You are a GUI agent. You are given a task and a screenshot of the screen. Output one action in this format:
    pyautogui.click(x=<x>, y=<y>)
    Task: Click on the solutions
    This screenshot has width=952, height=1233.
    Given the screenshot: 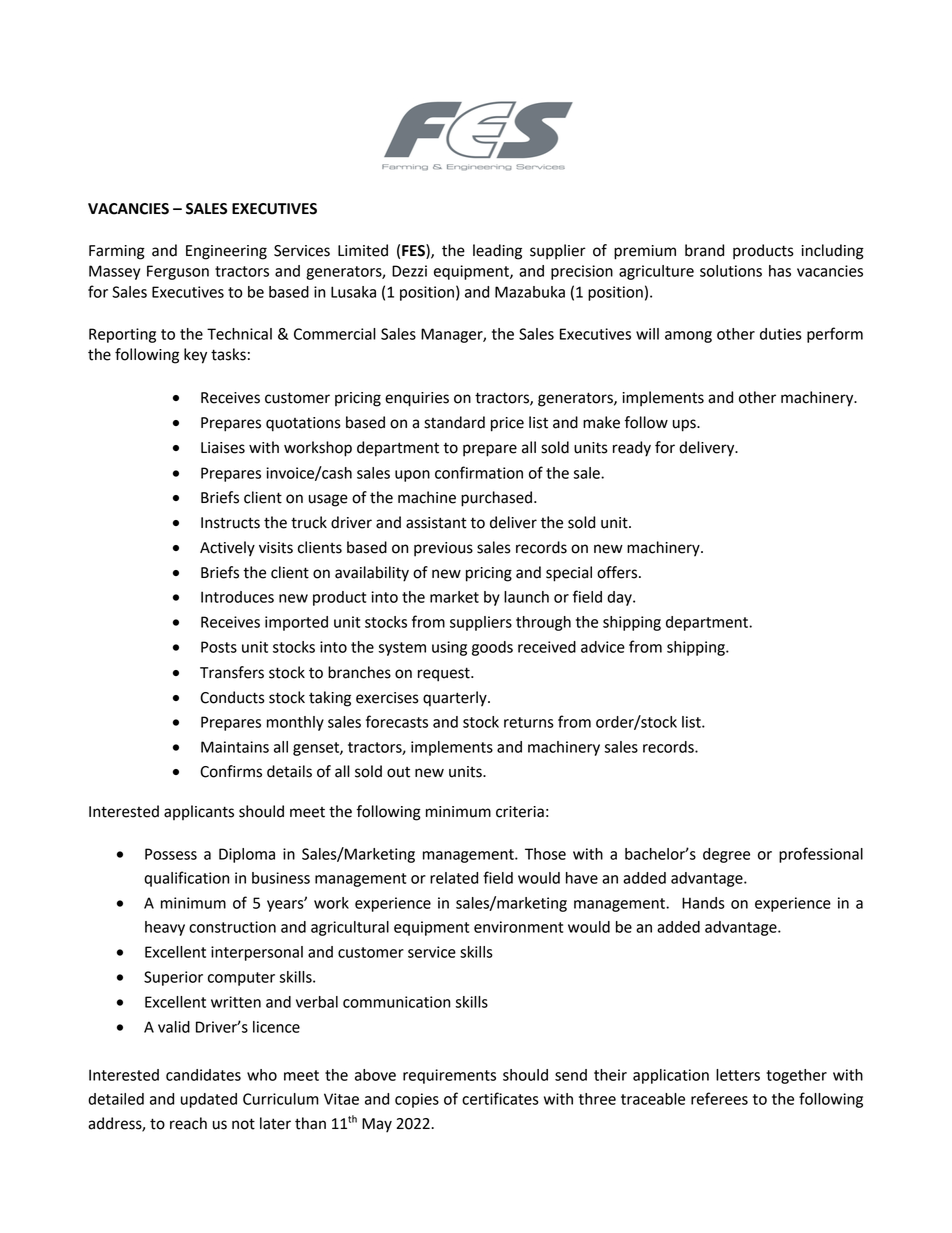 What is the action you would take?
    pyautogui.click(x=731, y=271)
